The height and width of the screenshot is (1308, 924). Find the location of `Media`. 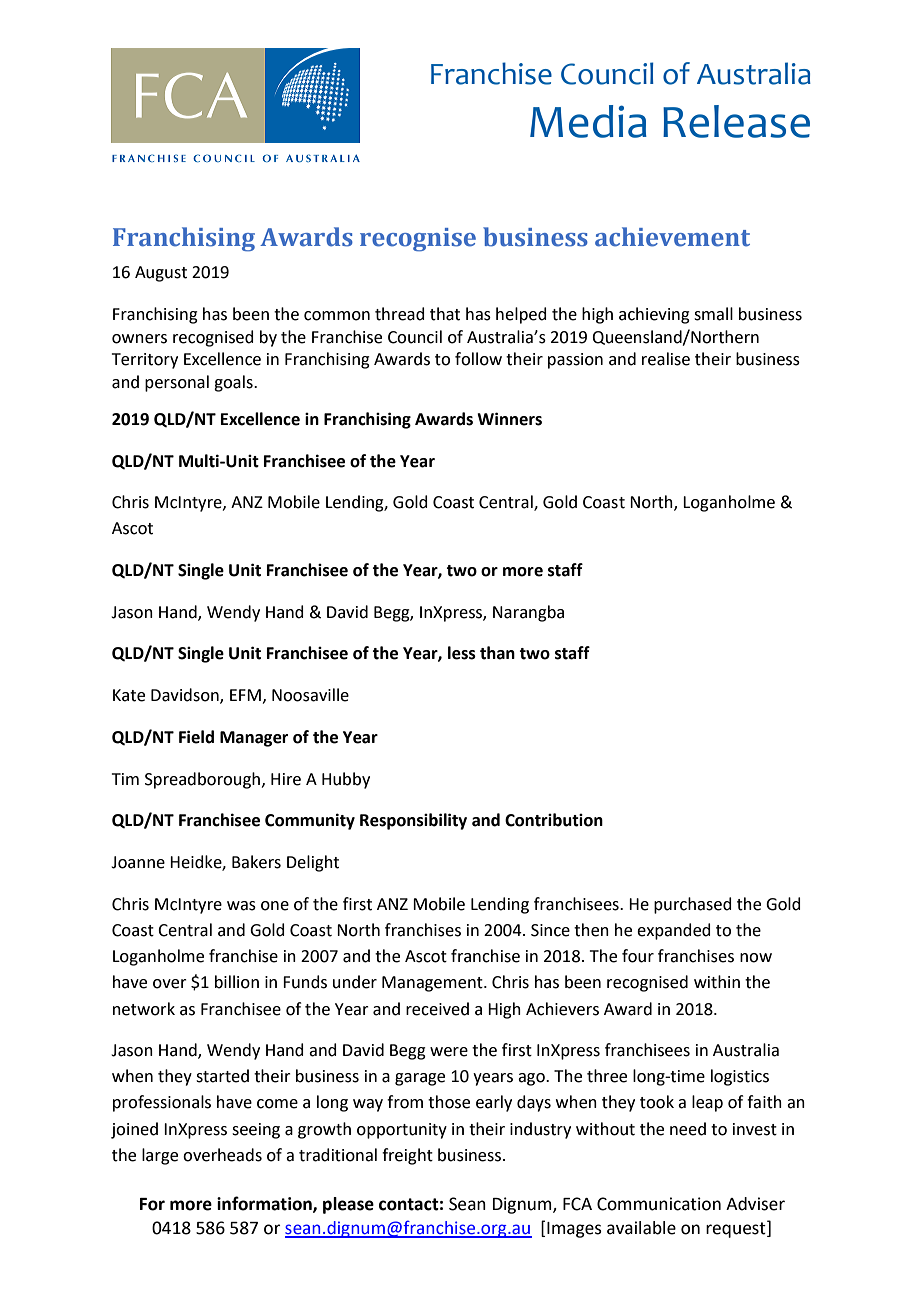

Media is located at coordinates (588, 121).
